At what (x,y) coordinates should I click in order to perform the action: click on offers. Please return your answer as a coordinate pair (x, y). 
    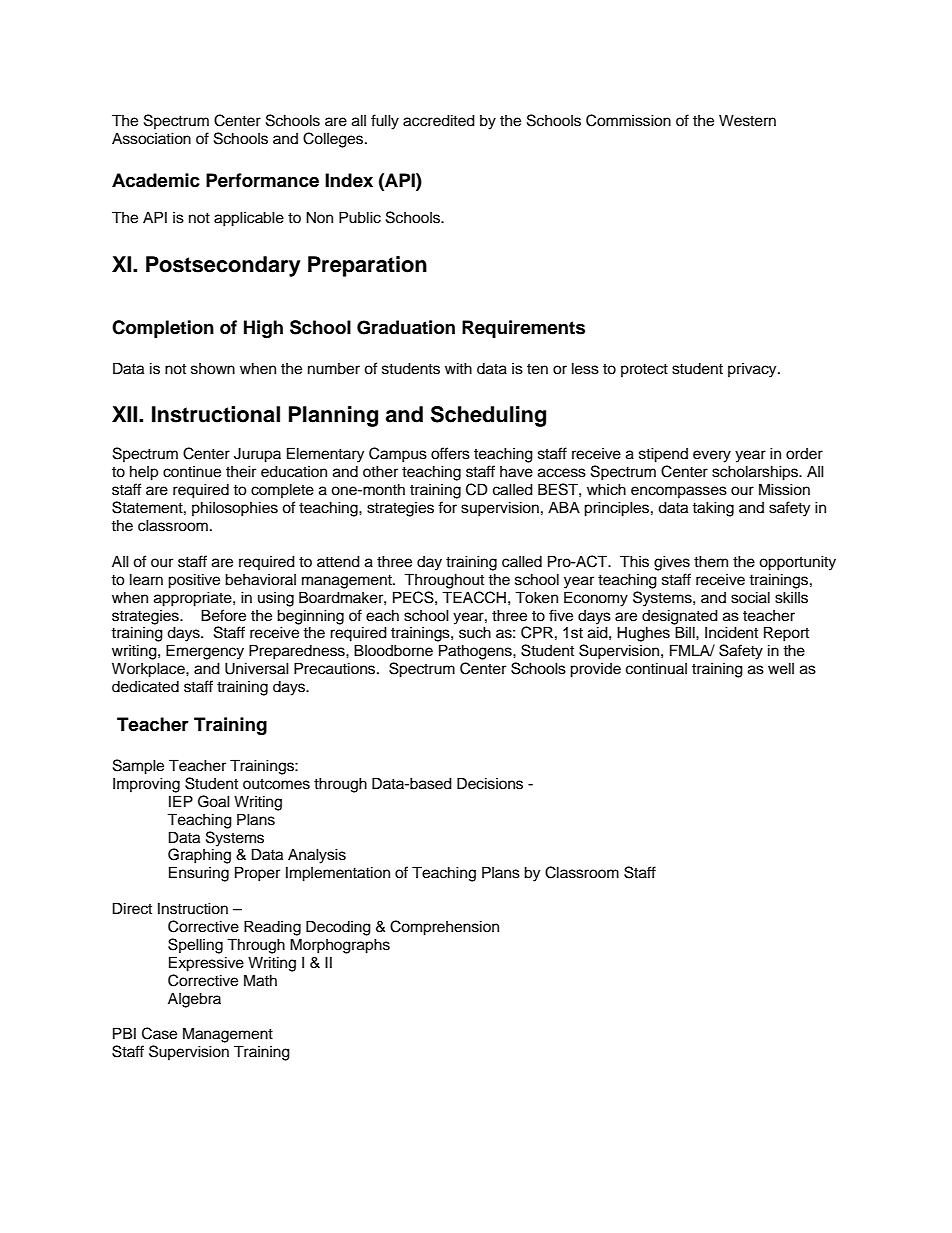
    Looking at the image, I should click on (450, 453).
